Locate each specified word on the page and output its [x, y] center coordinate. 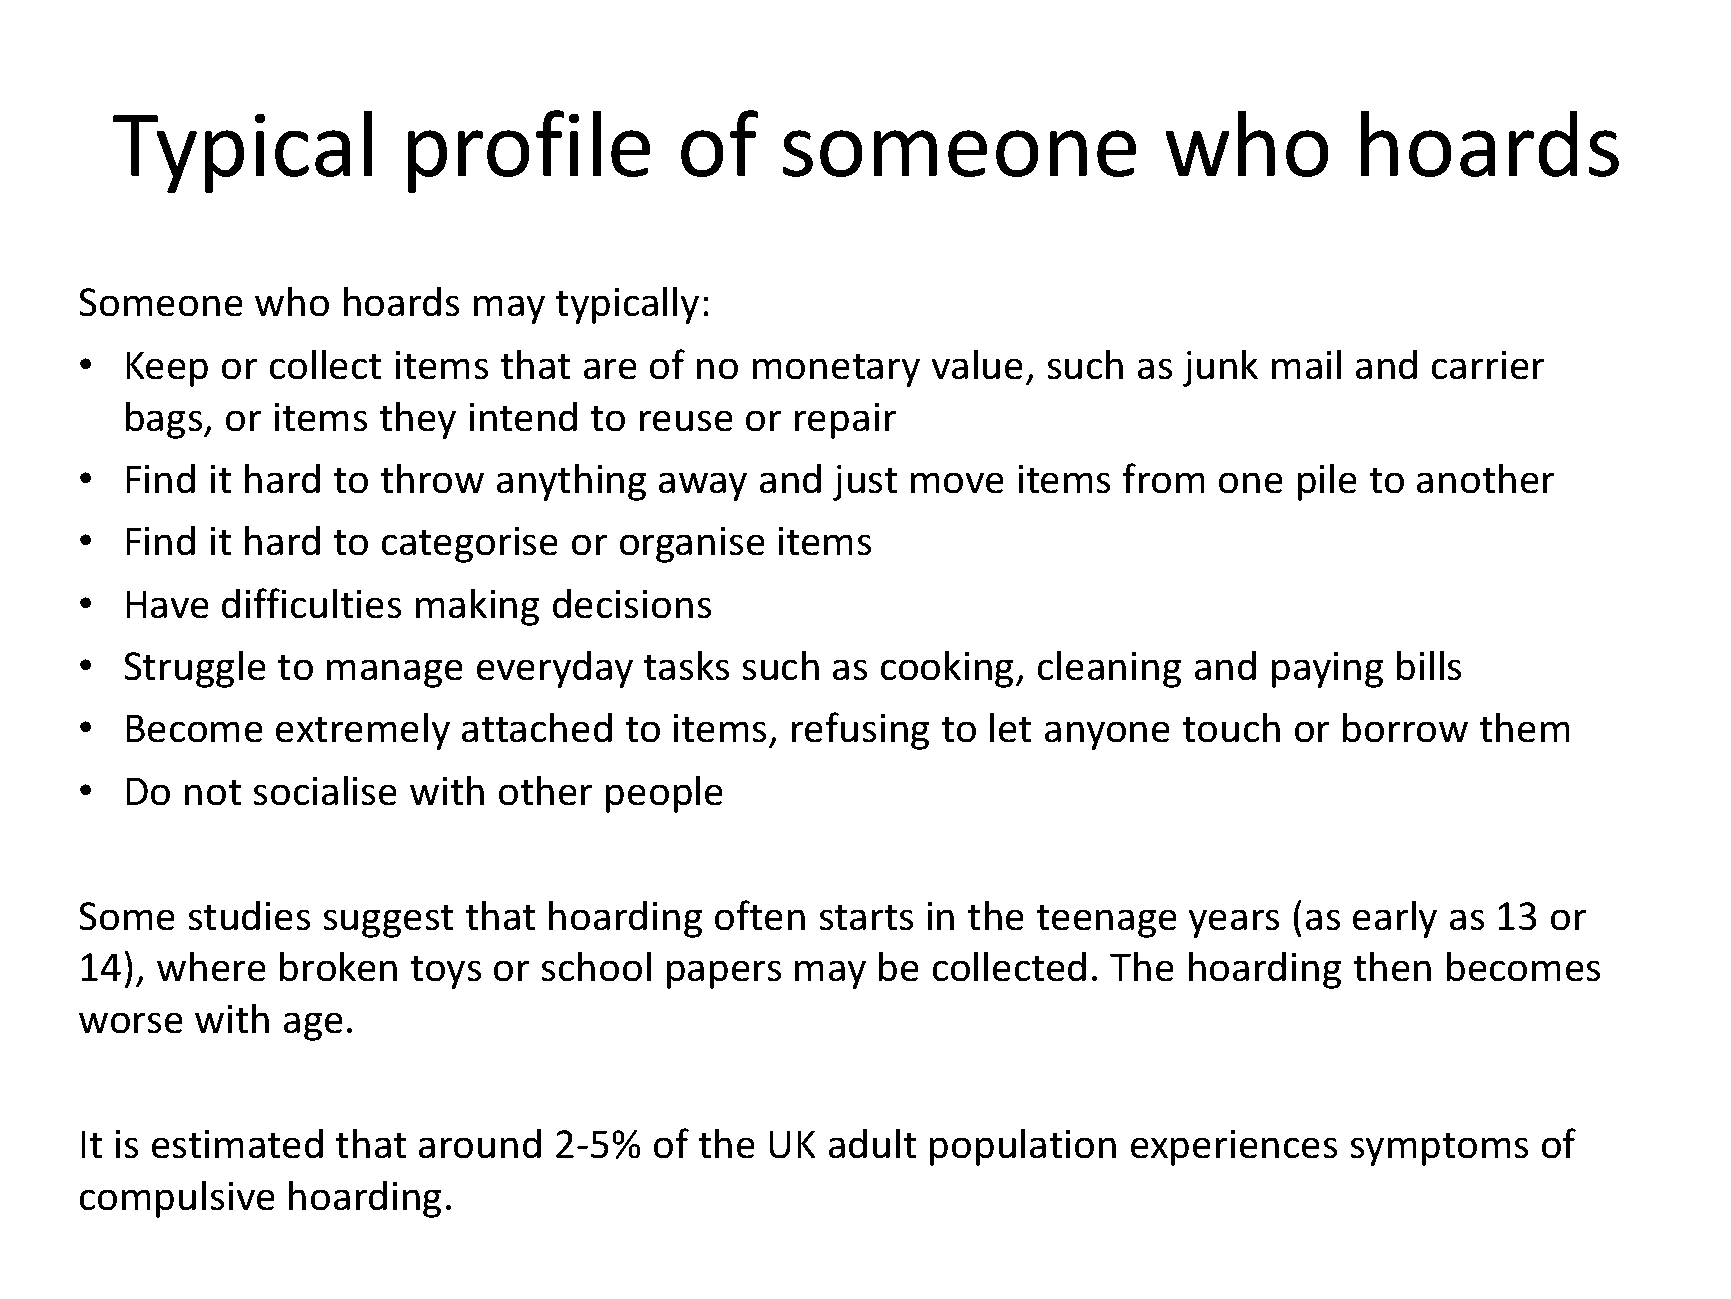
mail [1306, 364]
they [417, 420]
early [1395, 919]
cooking [947, 669]
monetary [836, 370]
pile [1327, 482]
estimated [237, 1143]
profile [529, 151]
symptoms [1439, 1149]
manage [395, 673]
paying [1327, 670]
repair [846, 421]
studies [249, 915]
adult [872, 1143]
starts [866, 917]
